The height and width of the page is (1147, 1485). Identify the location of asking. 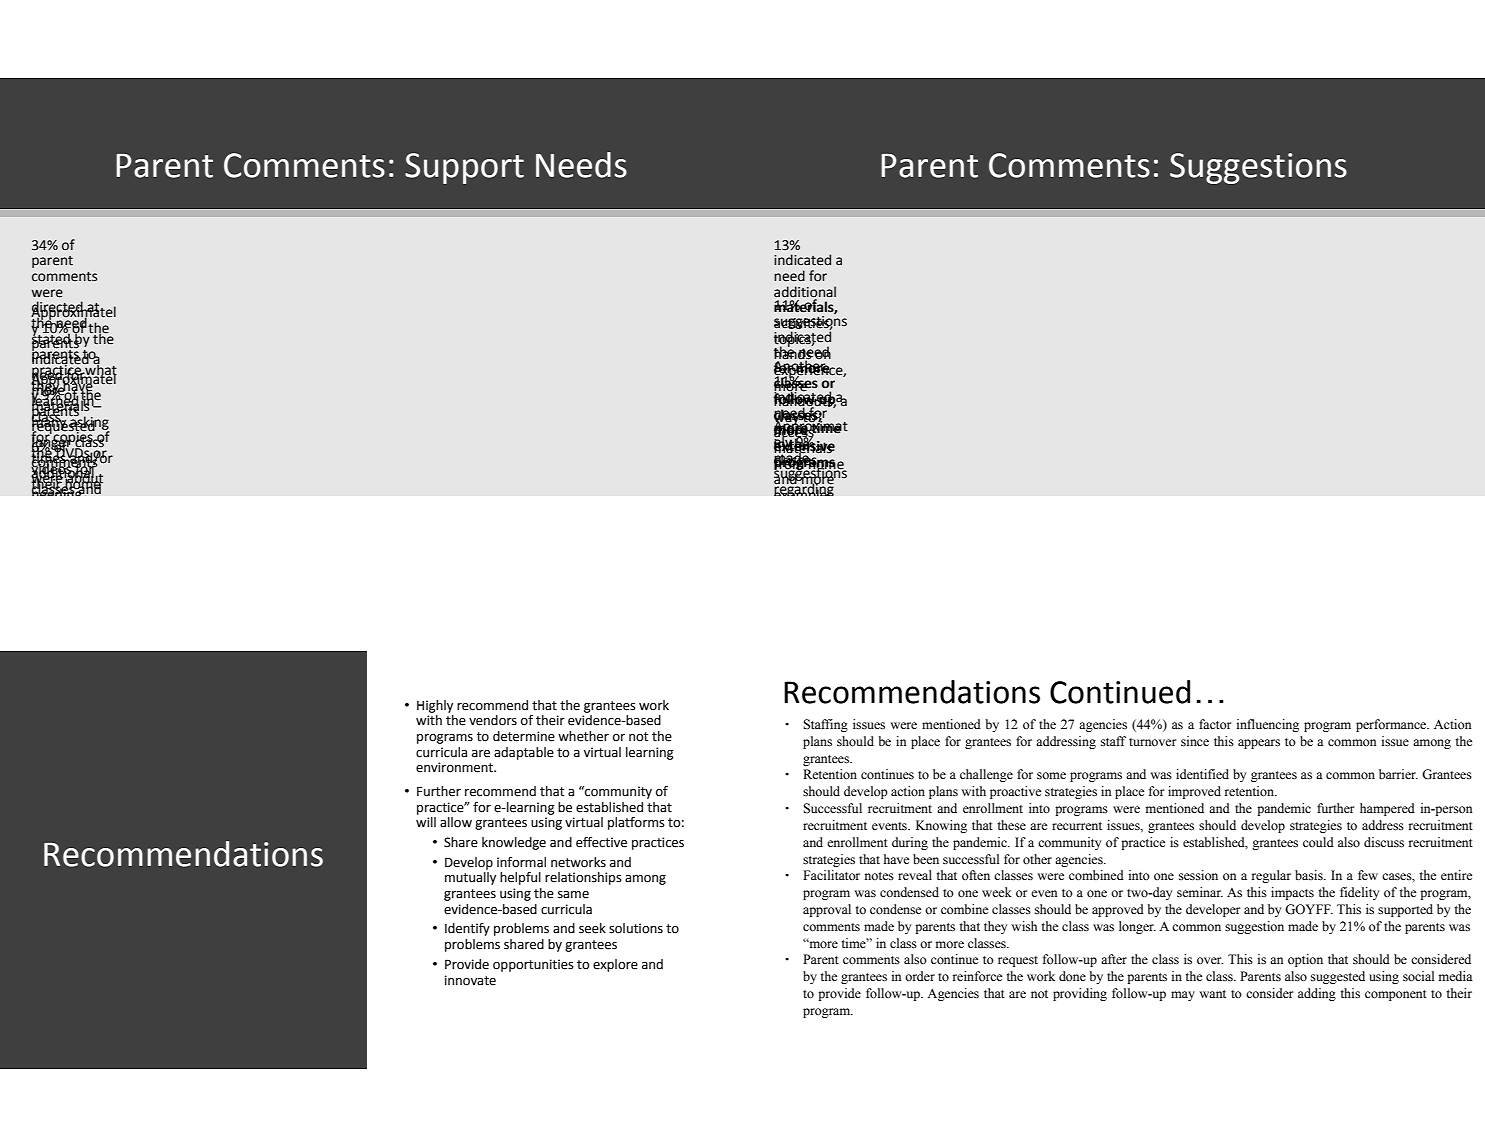
(89, 422).
